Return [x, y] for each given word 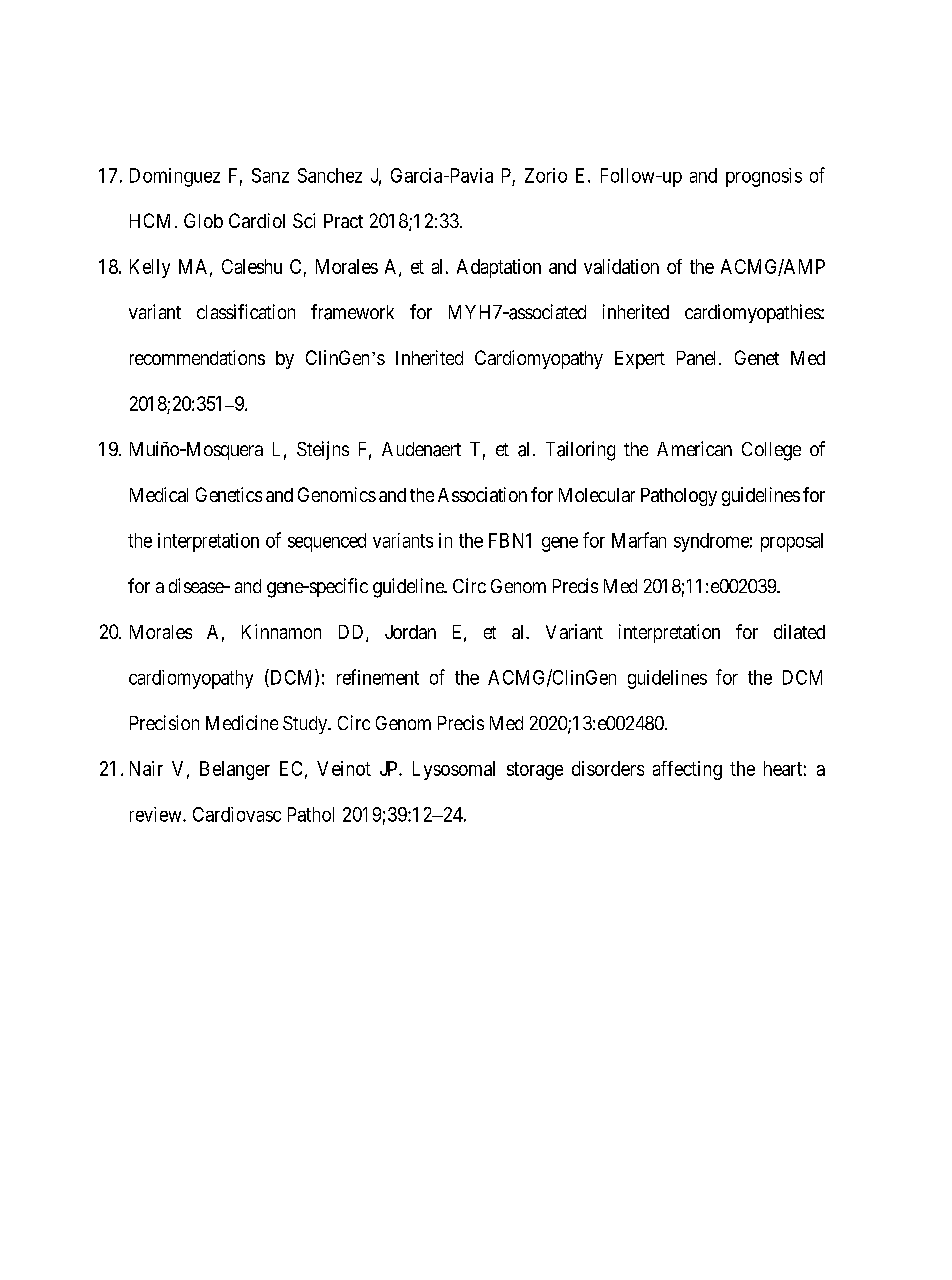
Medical [159, 494]
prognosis [764, 177]
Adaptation [499, 268]
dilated [799, 631]
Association [482, 494]
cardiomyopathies [753, 313]
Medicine [242, 722]
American [694, 448]
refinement [378, 677]
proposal [792, 542]
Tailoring [580, 451]
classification [246, 311]
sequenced [327, 542]
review [157, 814]
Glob [203, 220]
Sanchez [330, 175]
